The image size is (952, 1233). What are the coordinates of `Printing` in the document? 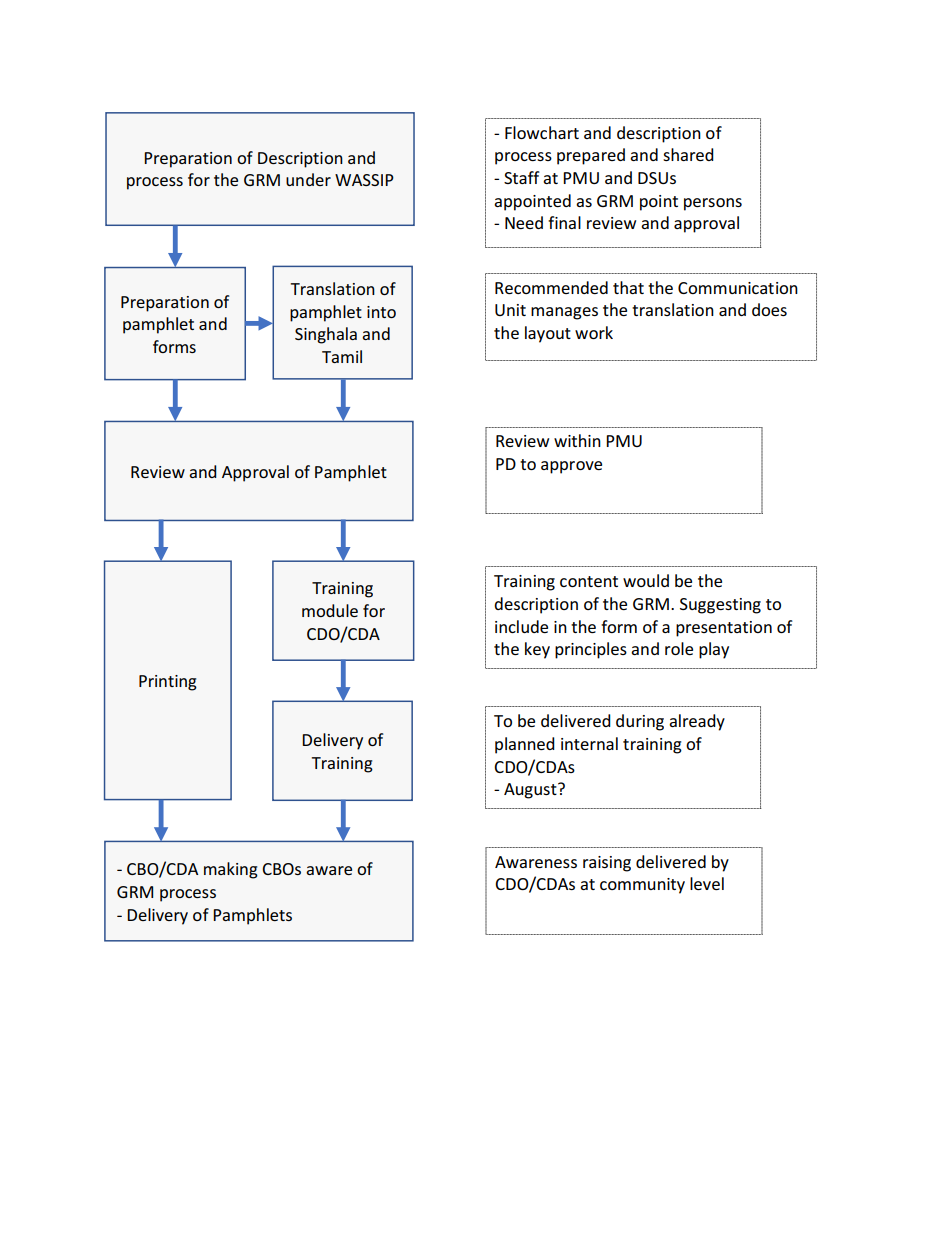 It's located at (168, 683).
